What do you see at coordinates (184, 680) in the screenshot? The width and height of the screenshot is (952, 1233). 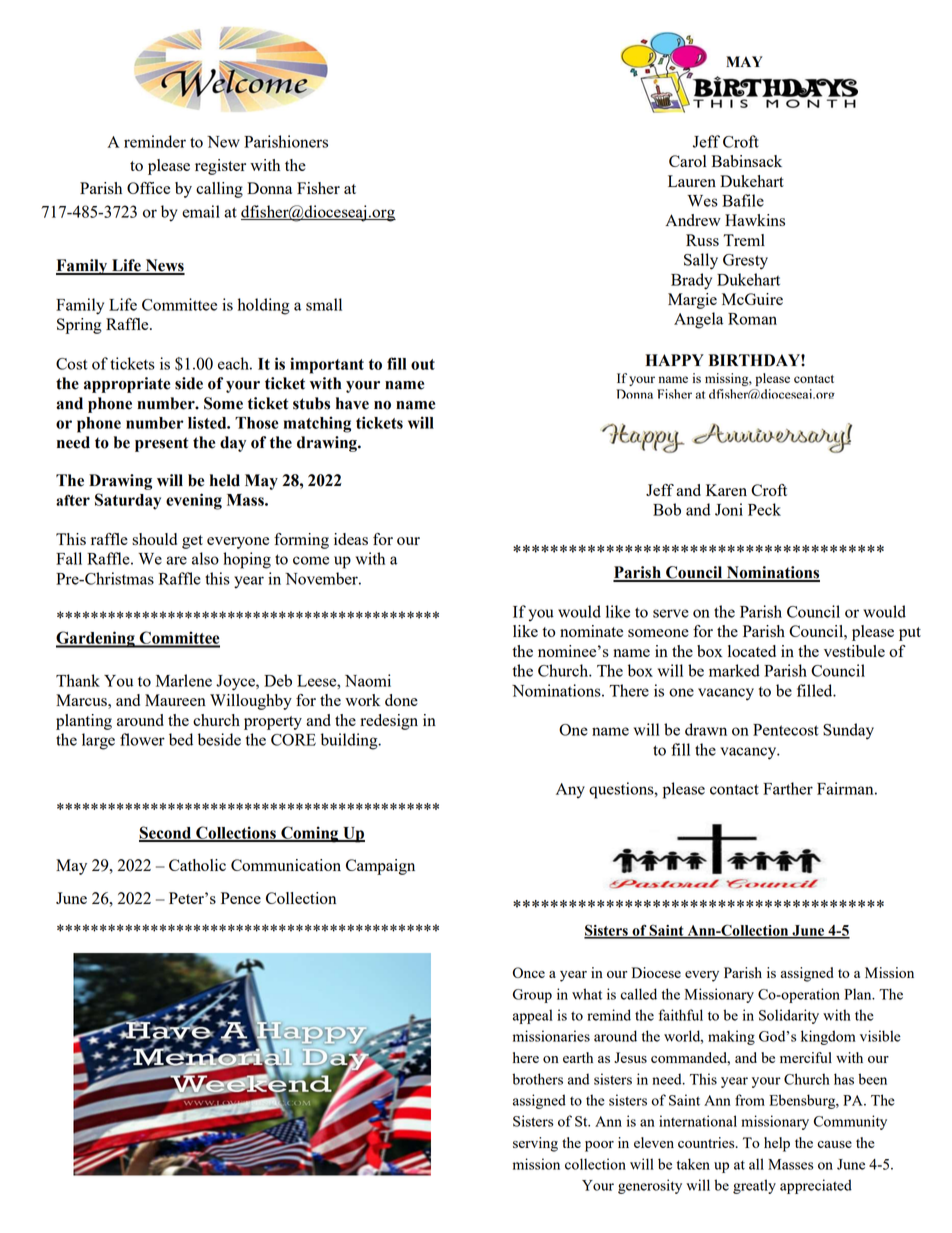 I see `Marlene` at bounding box center [184, 680].
